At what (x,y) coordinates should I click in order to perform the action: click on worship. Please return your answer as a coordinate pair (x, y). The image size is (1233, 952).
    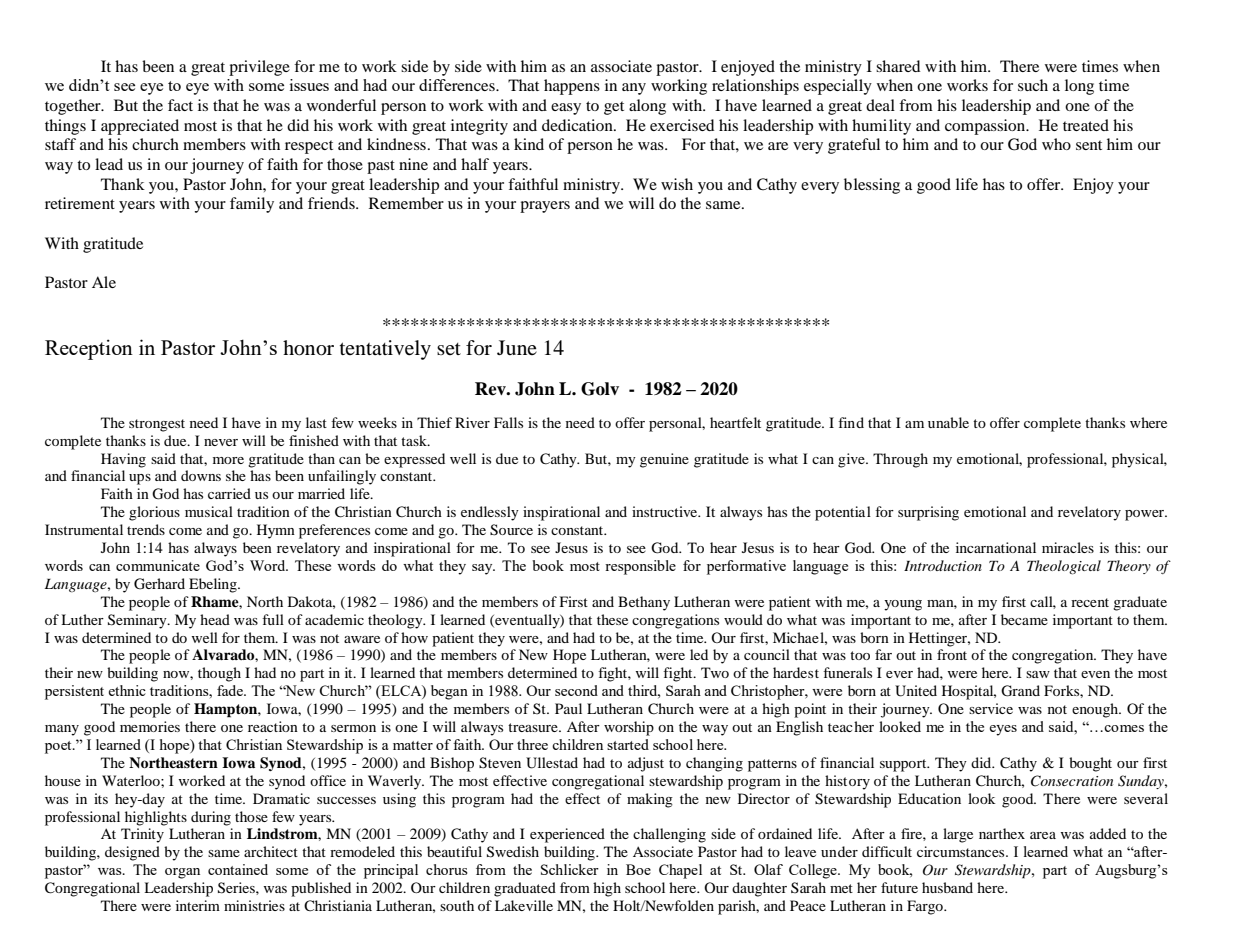
    Looking at the image, I should click on (629, 728).
